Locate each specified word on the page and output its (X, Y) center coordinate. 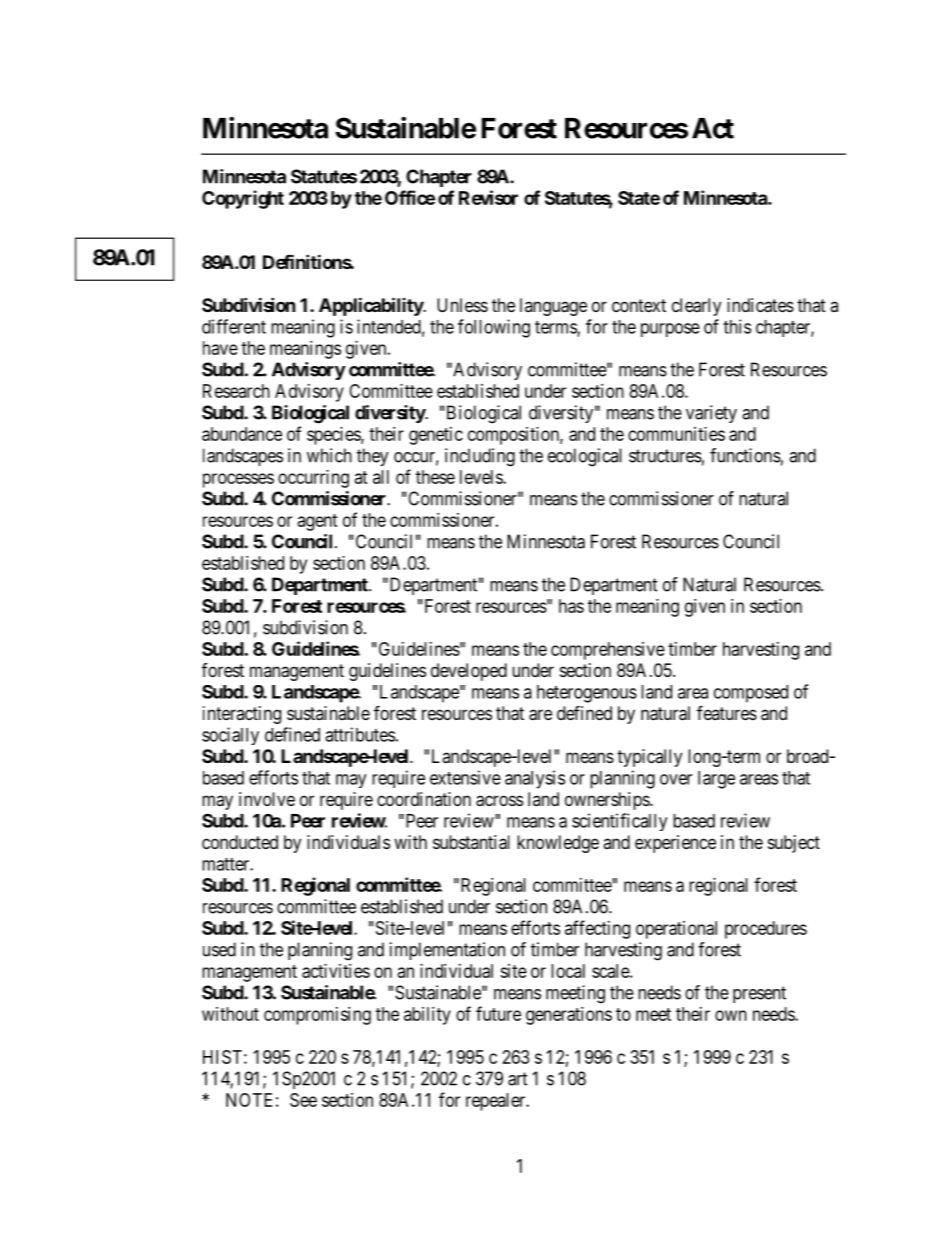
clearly (696, 307)
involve (267, 799)
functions (745, 455)
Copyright (243, 199)
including (480, 457)
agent (318, 522)
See (303, 1100)
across (499, 801)
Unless (462, 305)
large (716, 780)
